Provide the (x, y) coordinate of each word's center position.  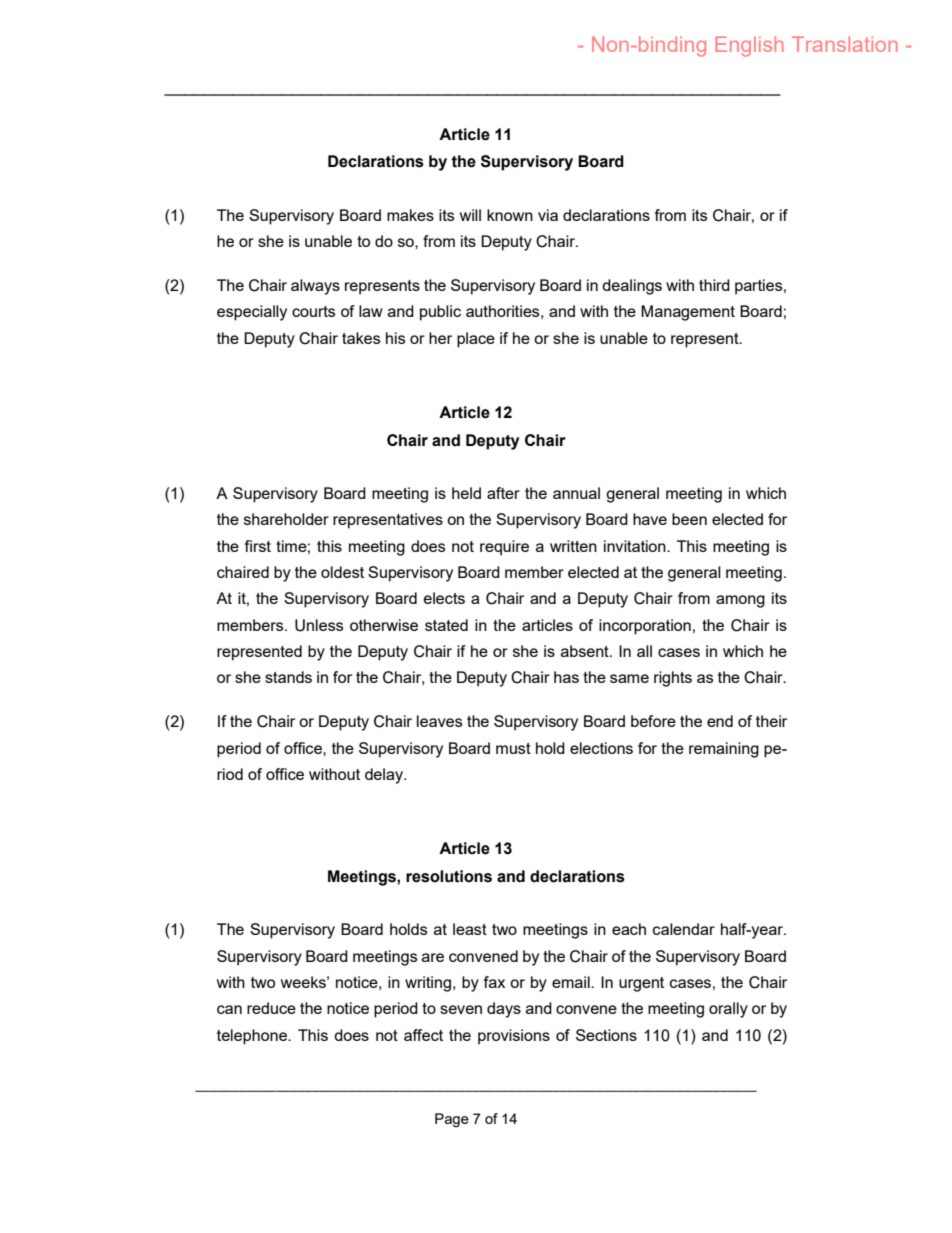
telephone (253, 1037)
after (503, 493)
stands (288, 677)
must (513, 748)
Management (688, 313)
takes (361, 338)
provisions (514, 1037)
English (749, 46)
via (548, 215)
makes (410, 215)
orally (728, 1010)
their (771, 721)
